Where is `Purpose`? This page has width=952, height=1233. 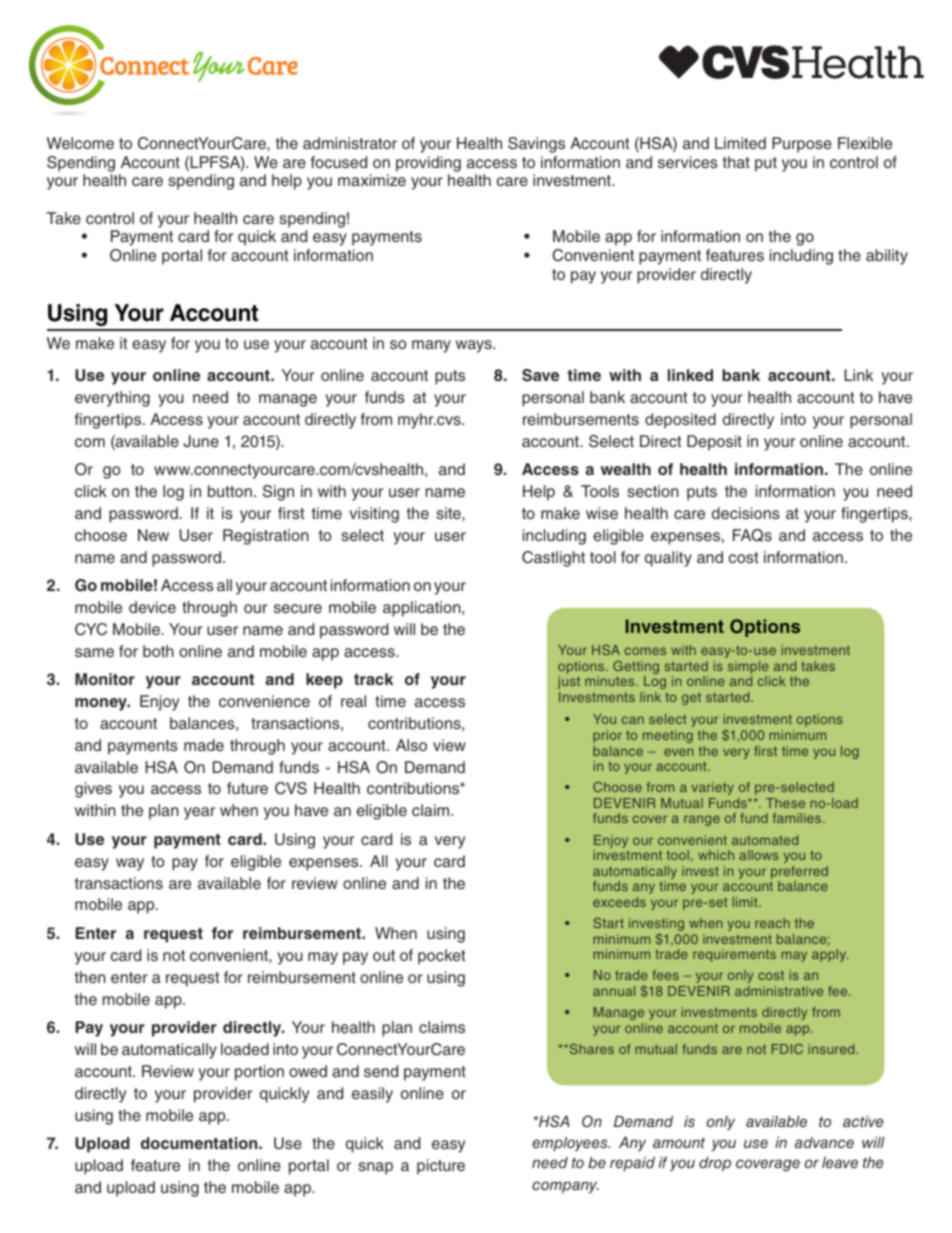 Purpose is located at coordinates (802, 145).
